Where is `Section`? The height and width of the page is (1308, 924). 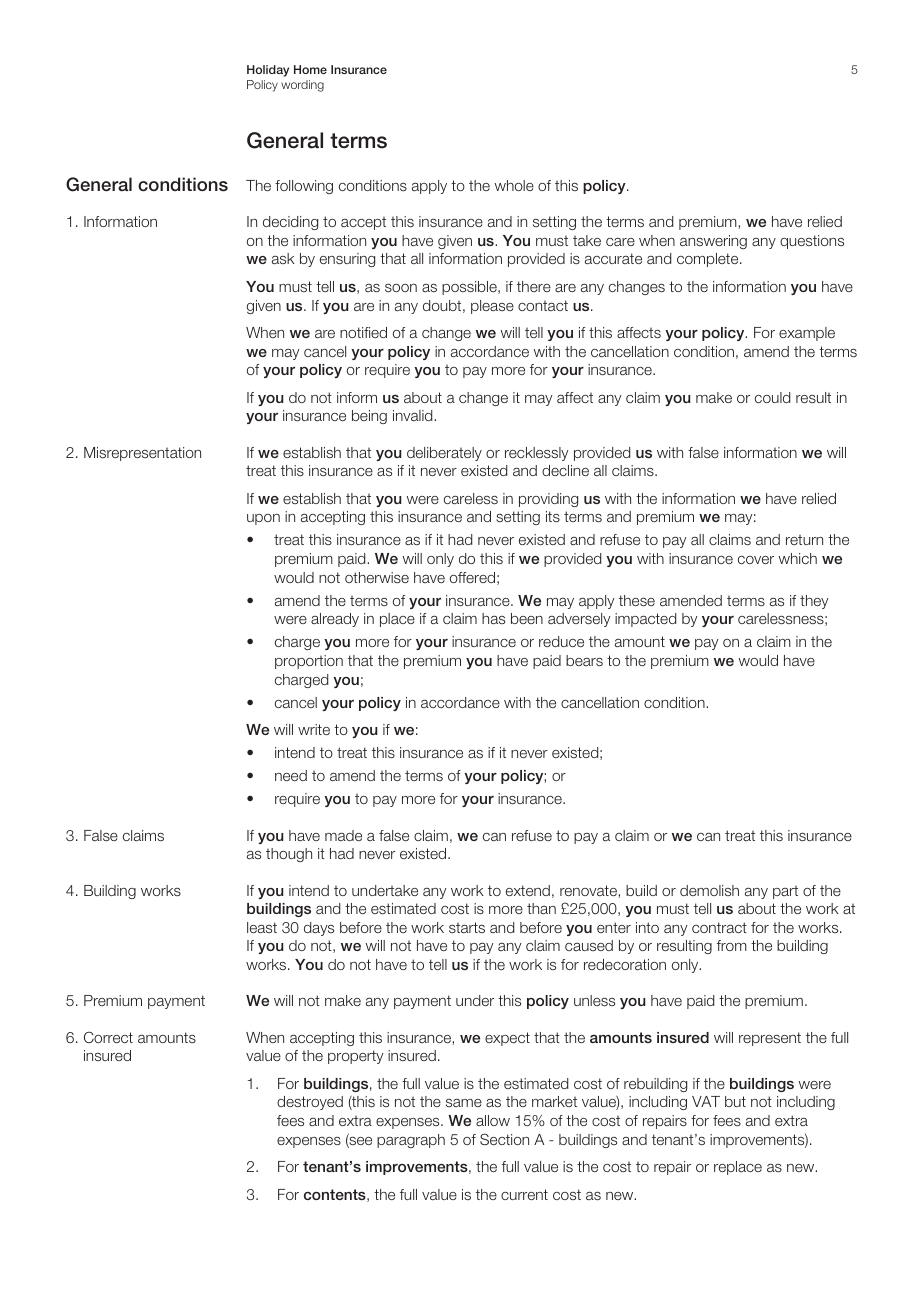
Section is located at coordinates (504, 1139).
